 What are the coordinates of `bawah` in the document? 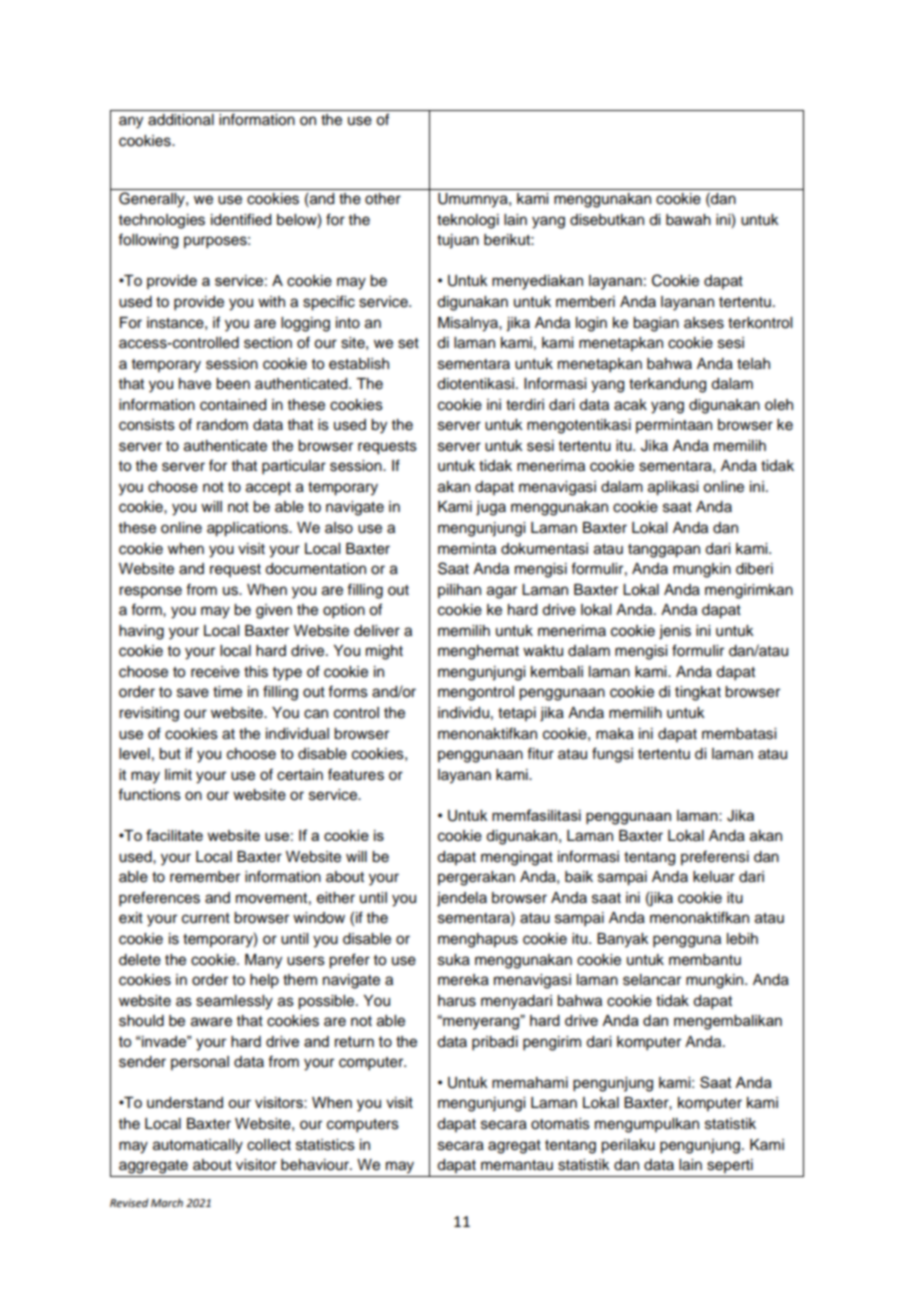 It's located at (688, 220).
